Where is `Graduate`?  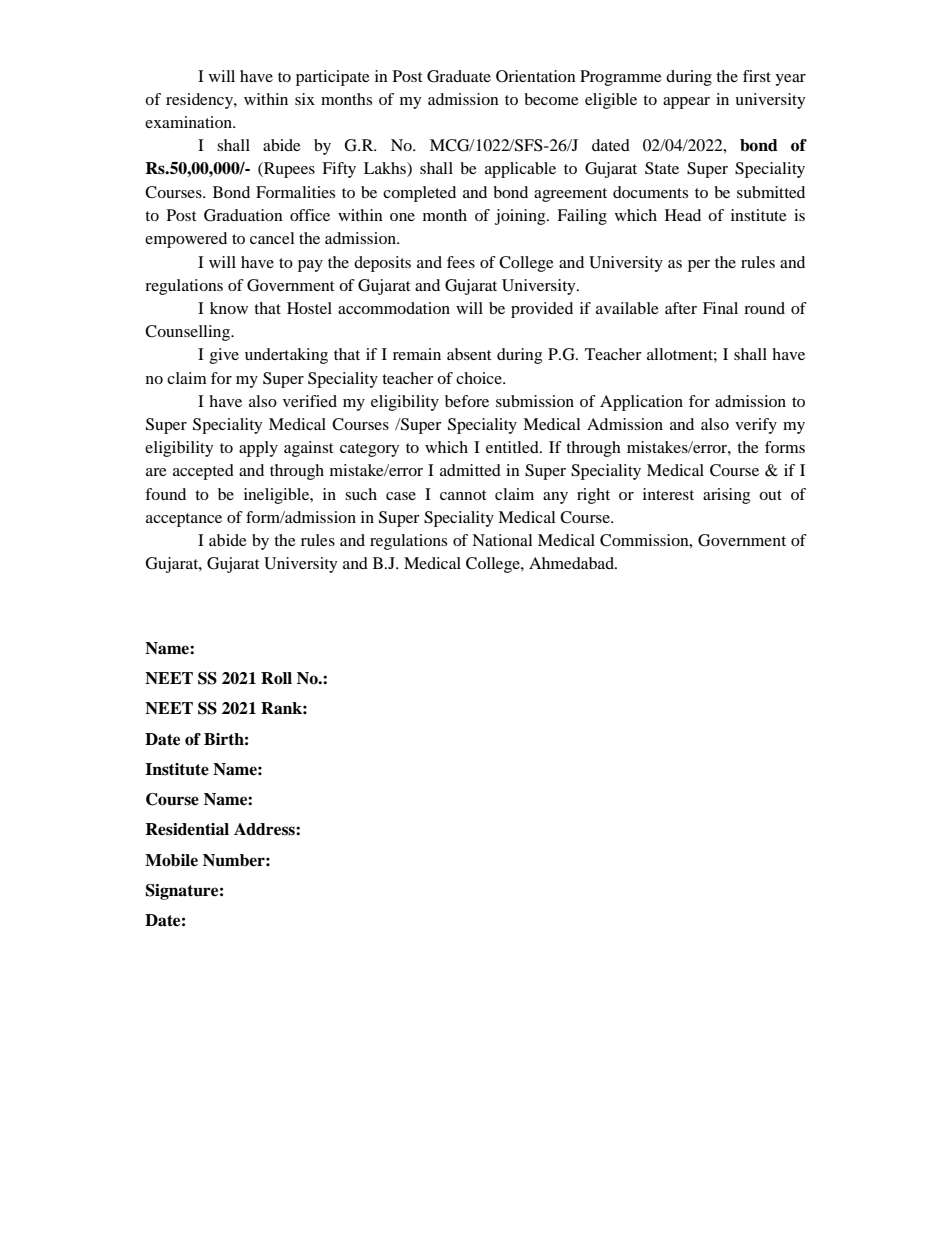 Graduate is located at coordinates (459, 76).
